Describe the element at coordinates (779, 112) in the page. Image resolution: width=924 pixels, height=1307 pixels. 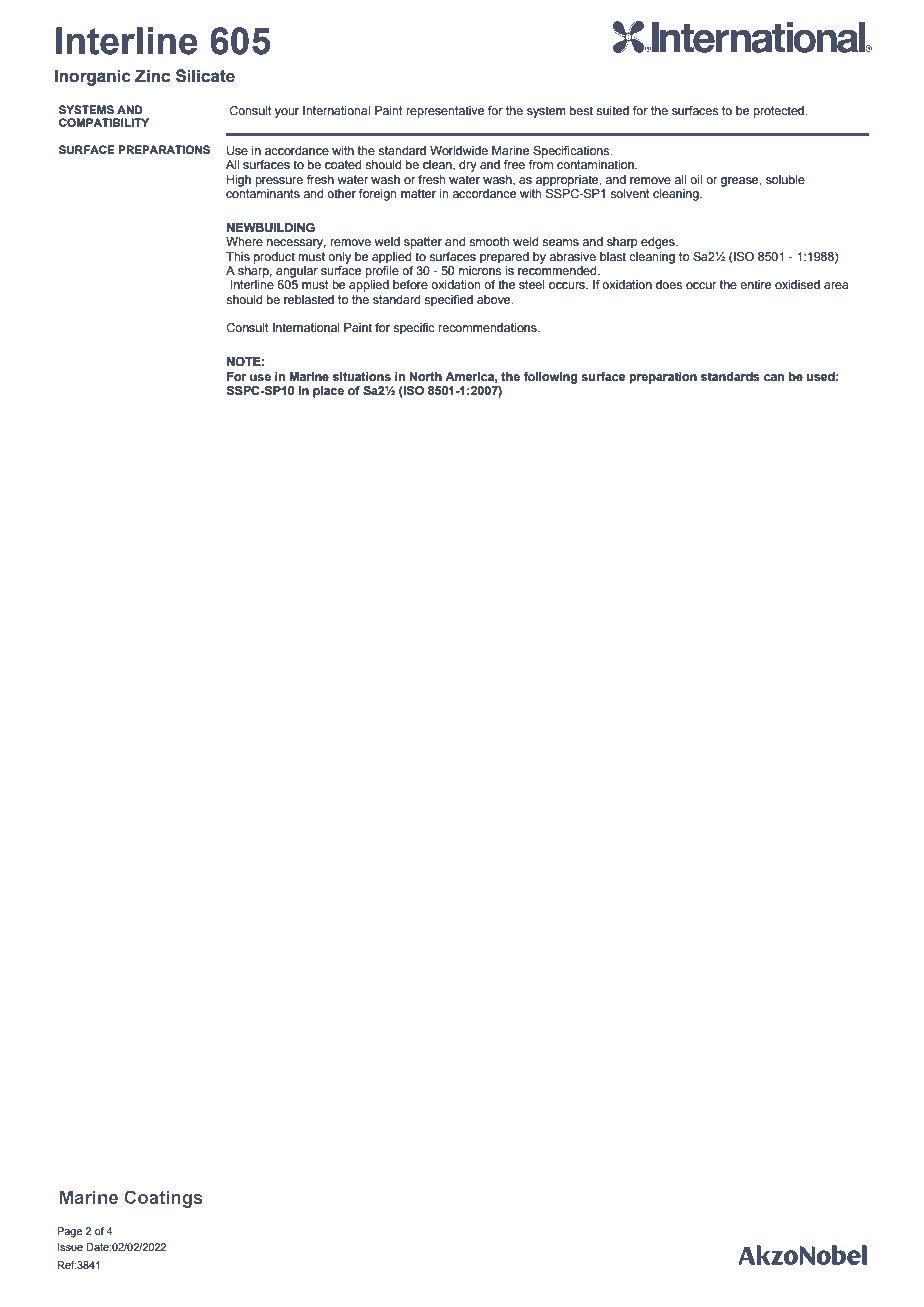
I see `protected` at that location.
